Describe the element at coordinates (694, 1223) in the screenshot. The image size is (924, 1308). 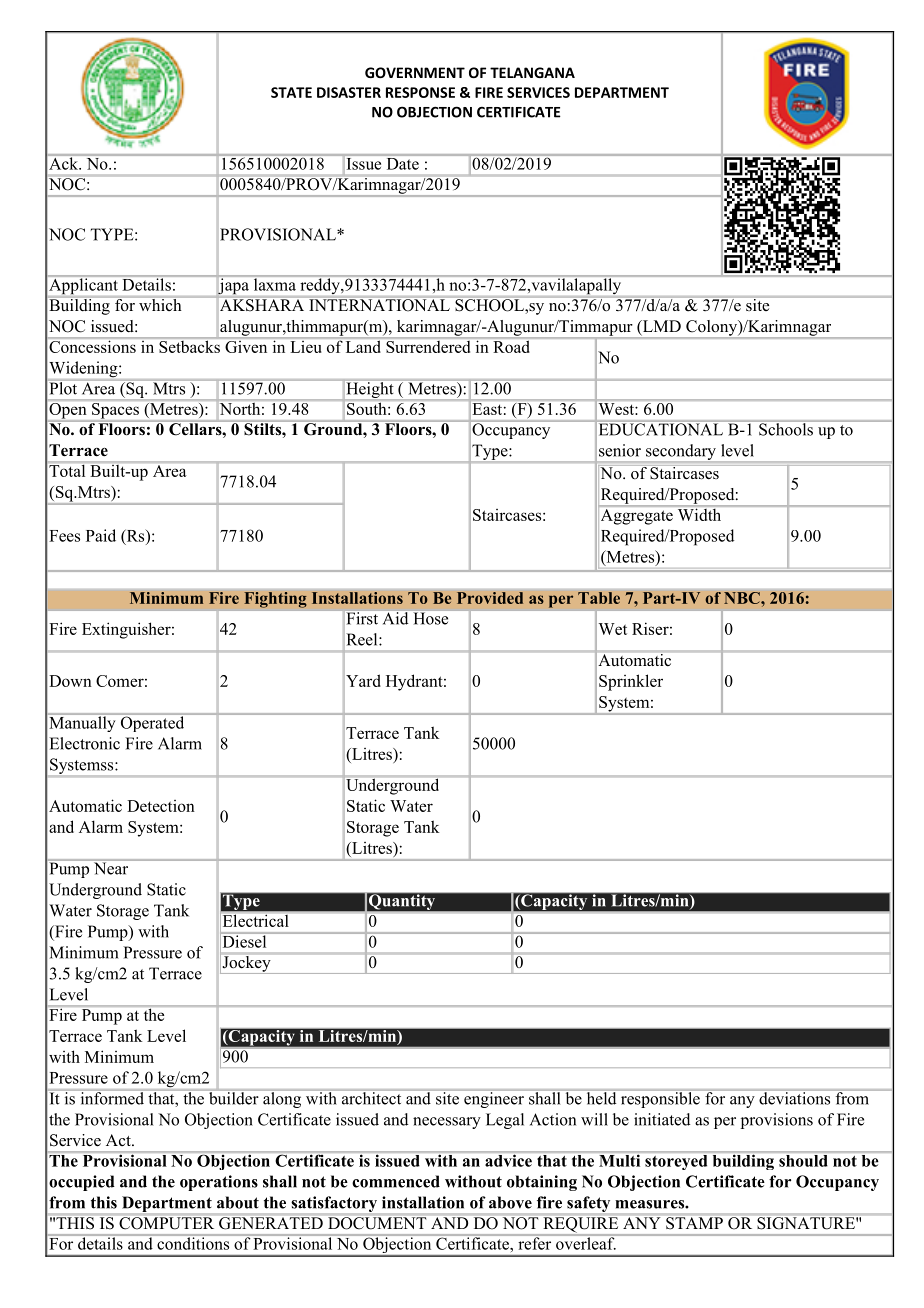
I see `STAMP` at that location.
